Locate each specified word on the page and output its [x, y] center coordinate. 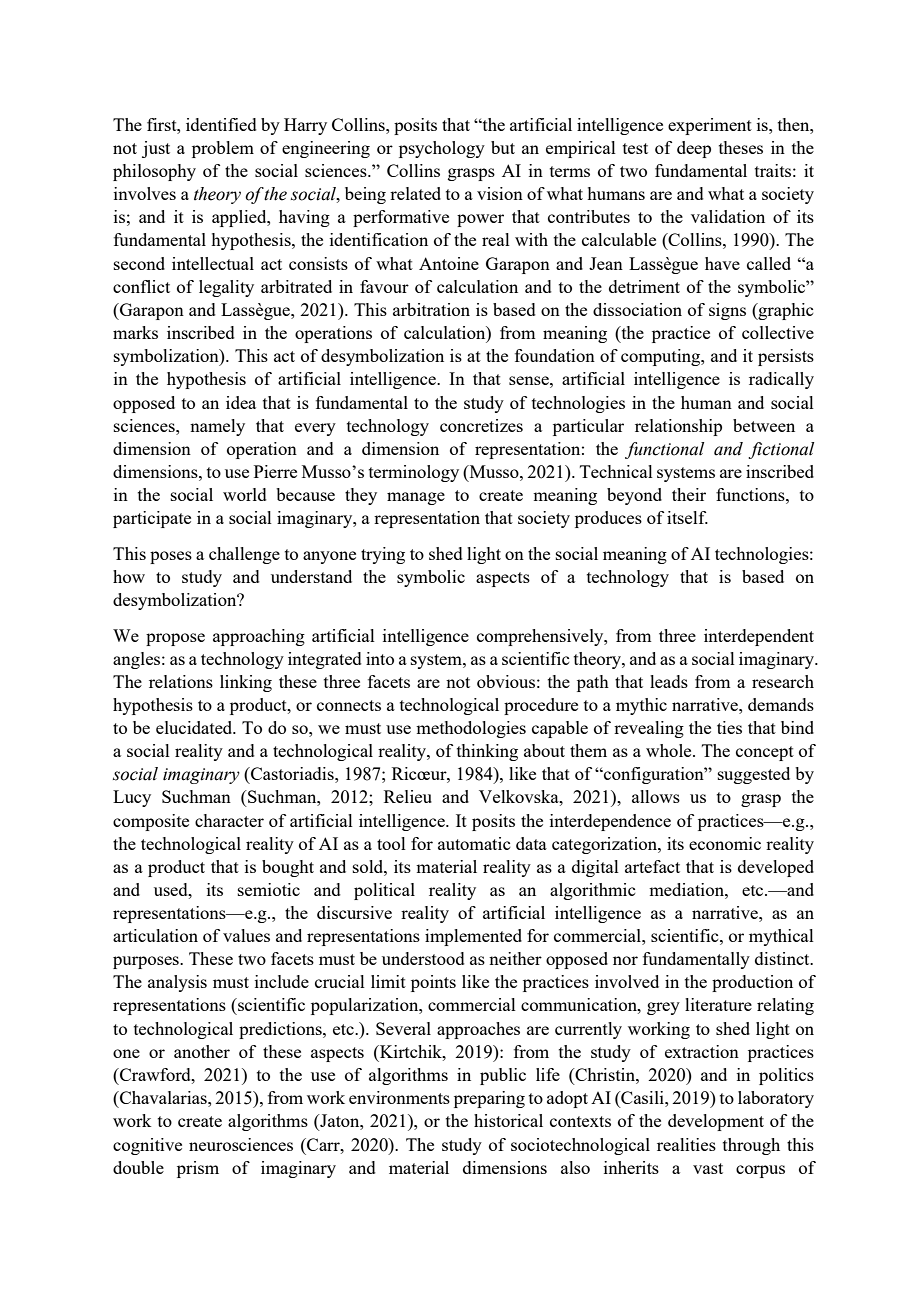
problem [223, 149]
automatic [474, 843]
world [245, 494]
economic [725, 843]
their [689, 494]
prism [198, 1169]
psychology [442, 149]
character [229, 820]
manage [416, 498]
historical [508, 1120]
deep [694, 149]
